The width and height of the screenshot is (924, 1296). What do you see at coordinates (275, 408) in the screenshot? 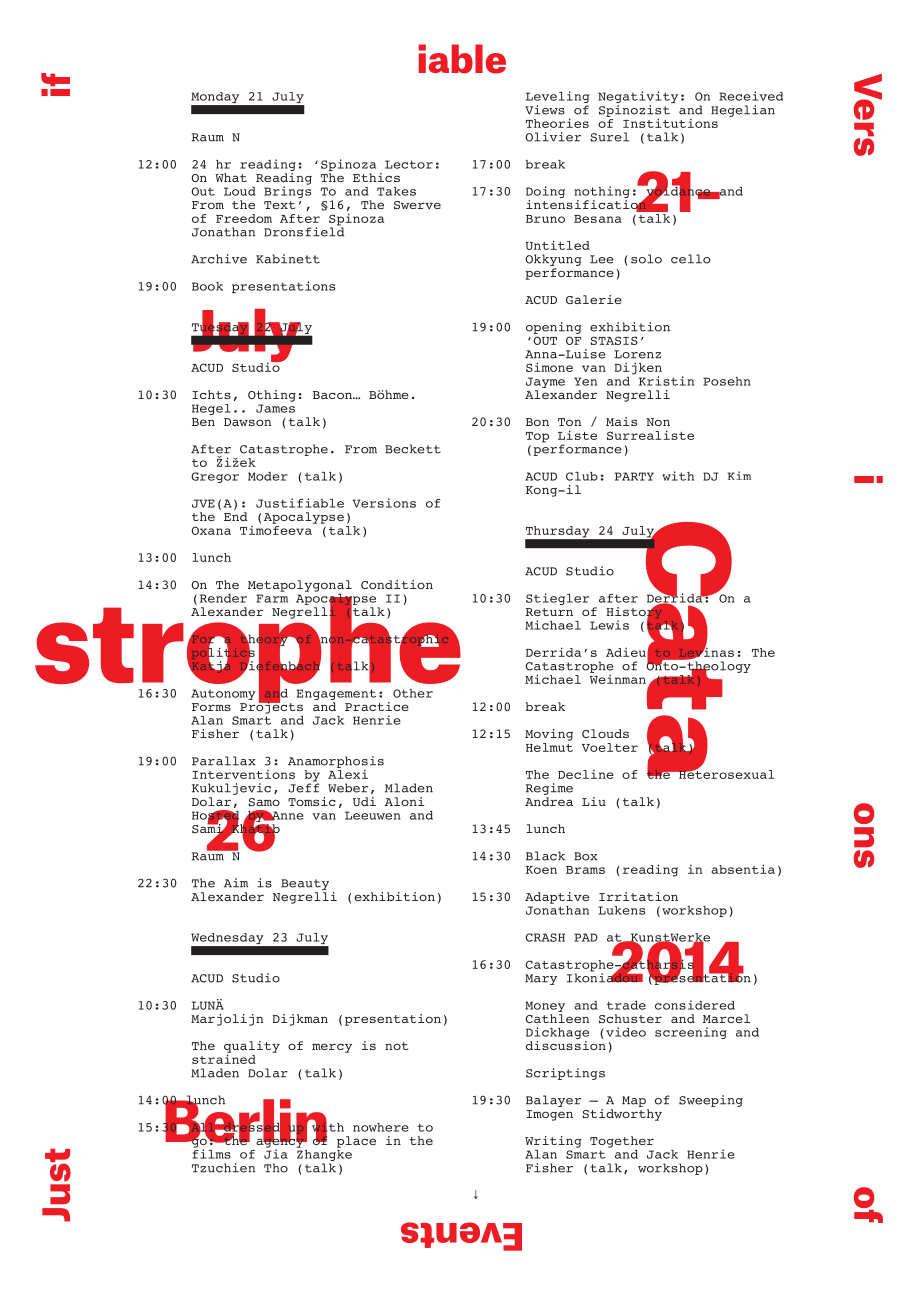
I see `James` at bounding box center [275, 408].
